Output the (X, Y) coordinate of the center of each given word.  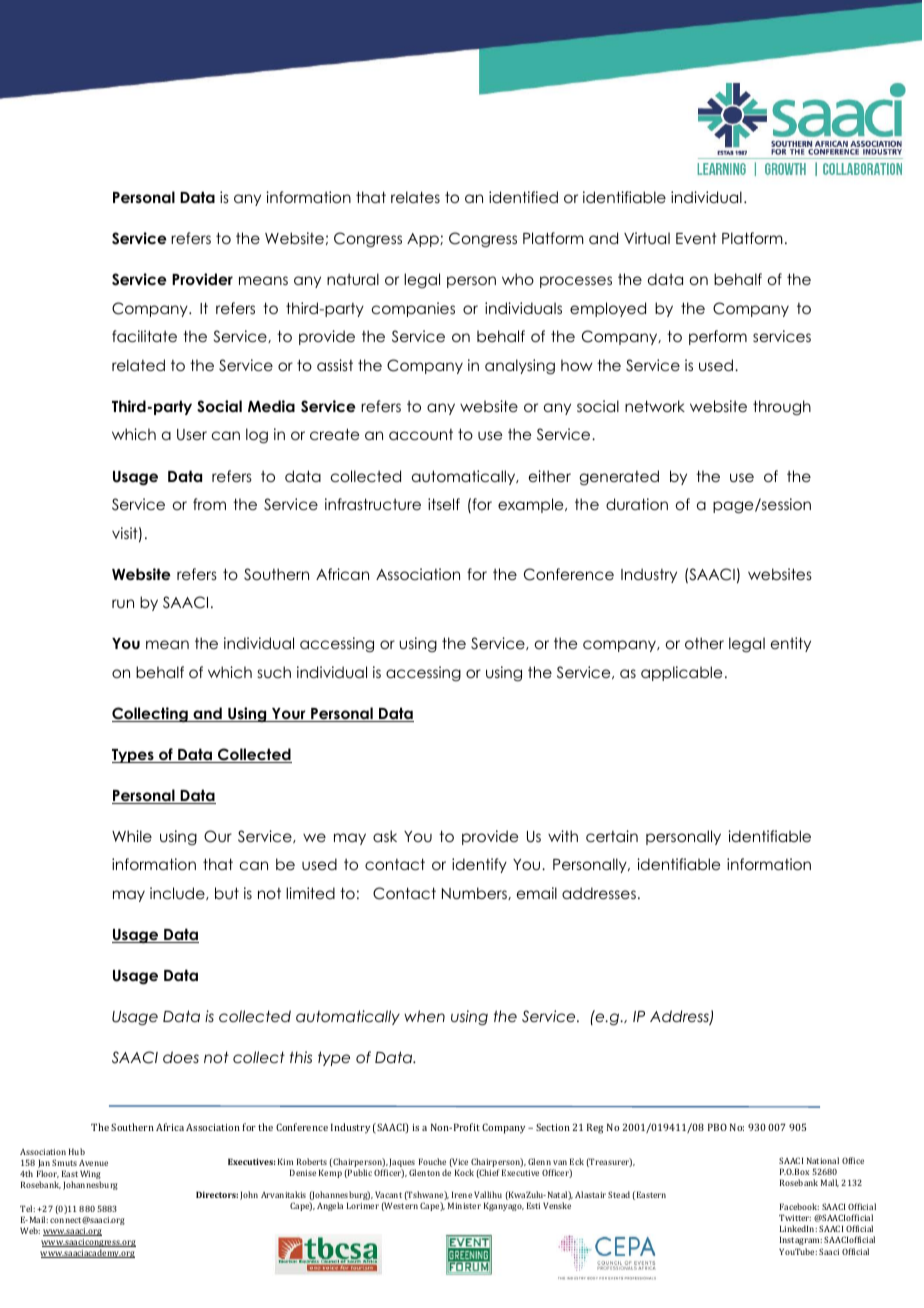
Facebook (799, 1206)
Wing (90, 1176)
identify (479, 865)
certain (612, 836)
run (123, 603)
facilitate (144, 336)
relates (415, 197)
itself (444, 504)
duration (637, 504)
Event (696, 238)
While (132, 836)
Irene (462, 1194)
